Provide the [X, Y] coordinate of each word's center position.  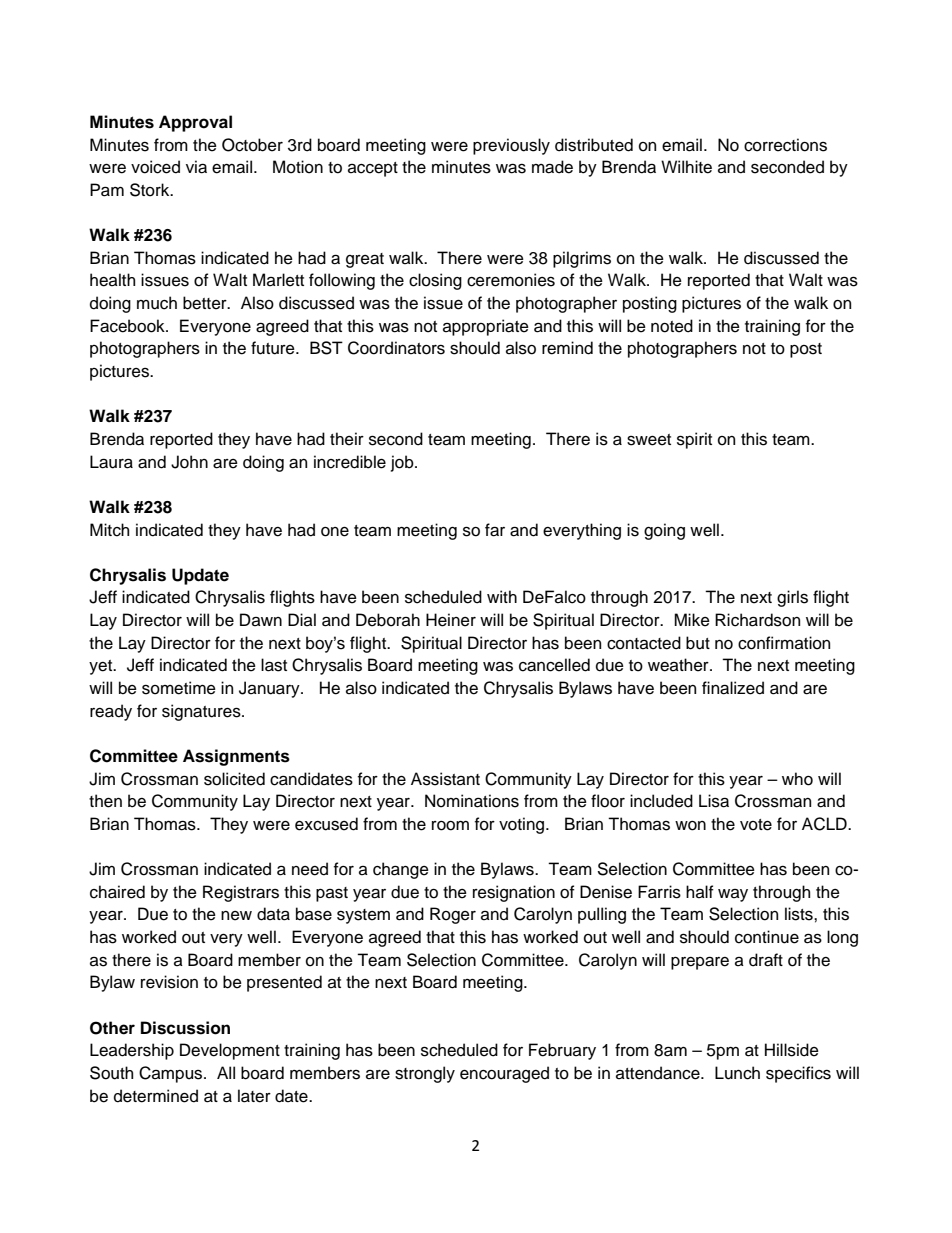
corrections [785, 145]
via [196, 167]
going [664, 531]
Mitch [109, 530]
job [403, 463]
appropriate [486, 327]
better [206, 303]
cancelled [554, 665]
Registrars [241, 893]
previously [511, 146]
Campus [172, 1074]
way [733, 895]
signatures [202, 712]
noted [672, 326]
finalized [733, 688]
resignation [514, 893]
